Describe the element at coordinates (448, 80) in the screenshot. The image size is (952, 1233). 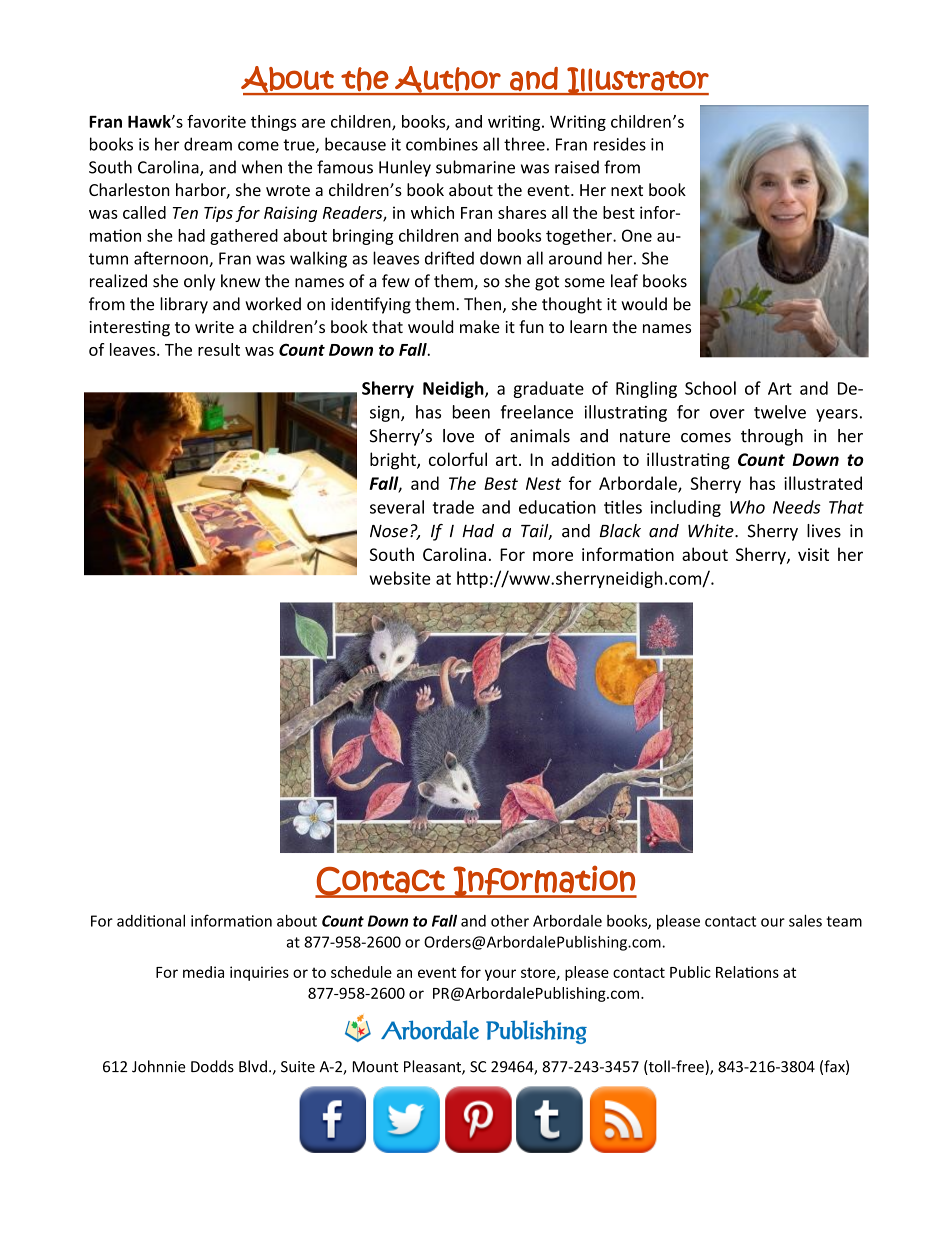
I see `Author` at that location.
